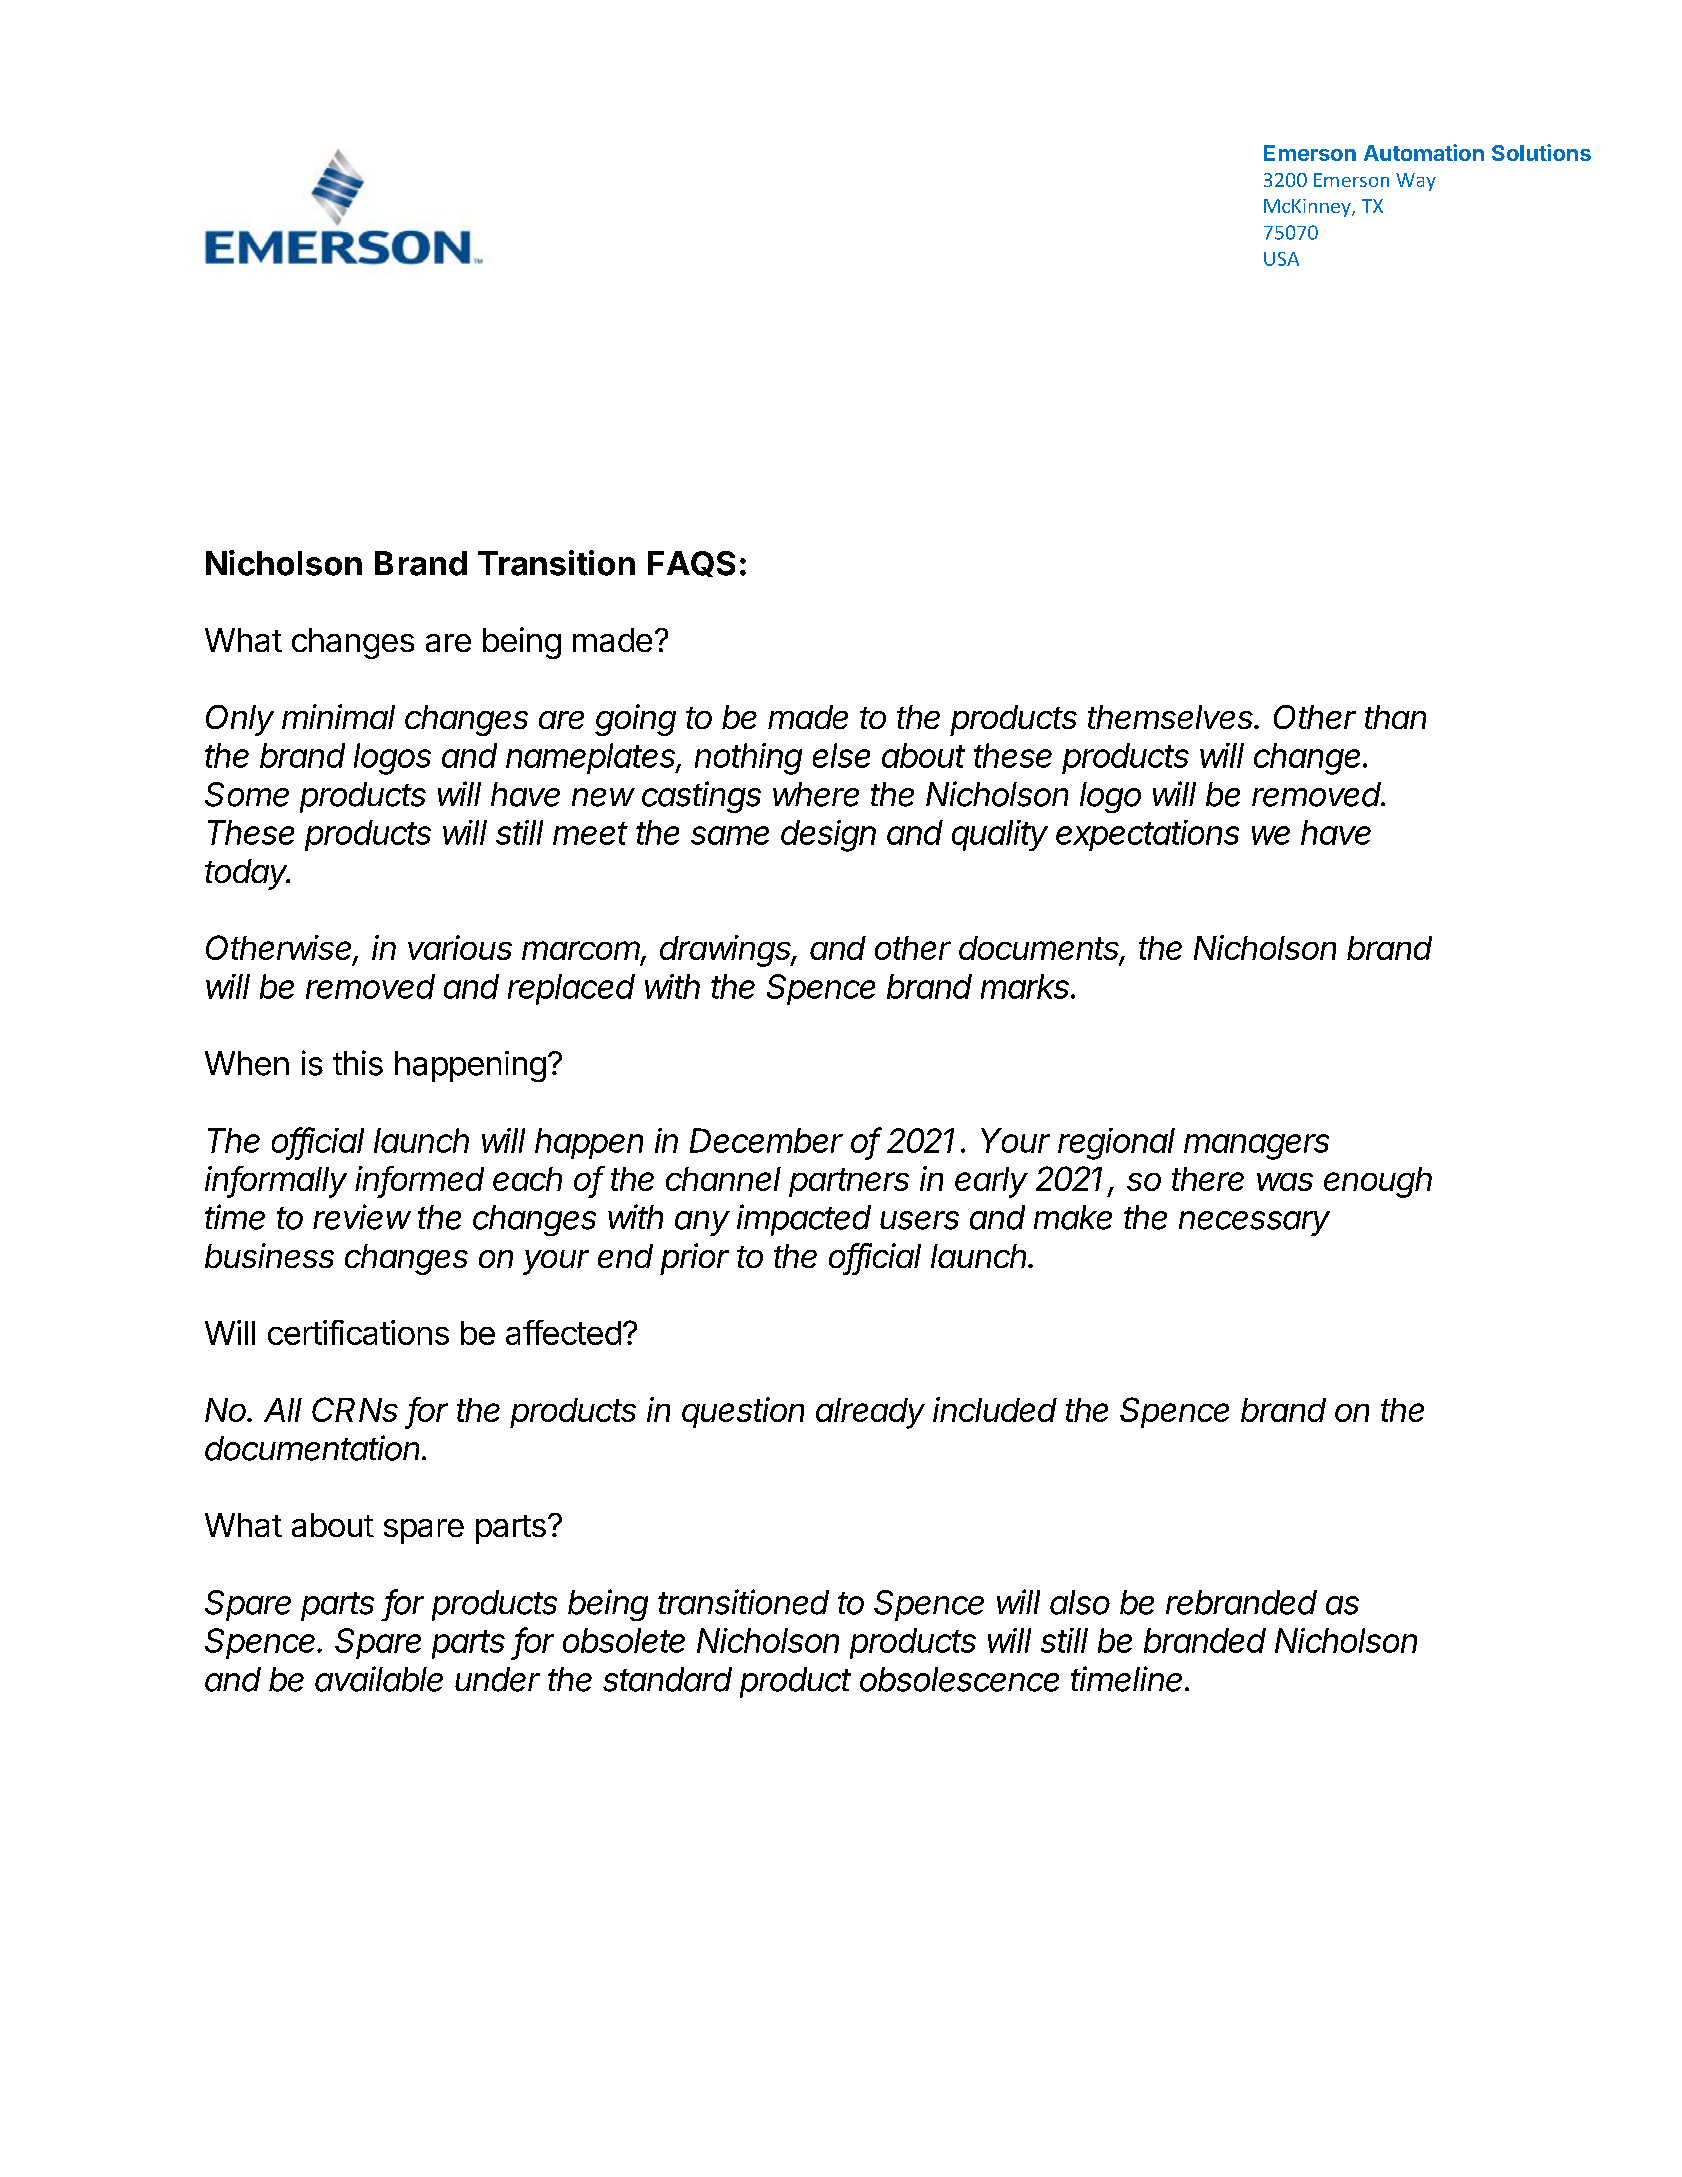 The height and width of the image is (2177, 1682). Describe the element at coordinates (338, 716) in the image. I see `minimal` at that location.
